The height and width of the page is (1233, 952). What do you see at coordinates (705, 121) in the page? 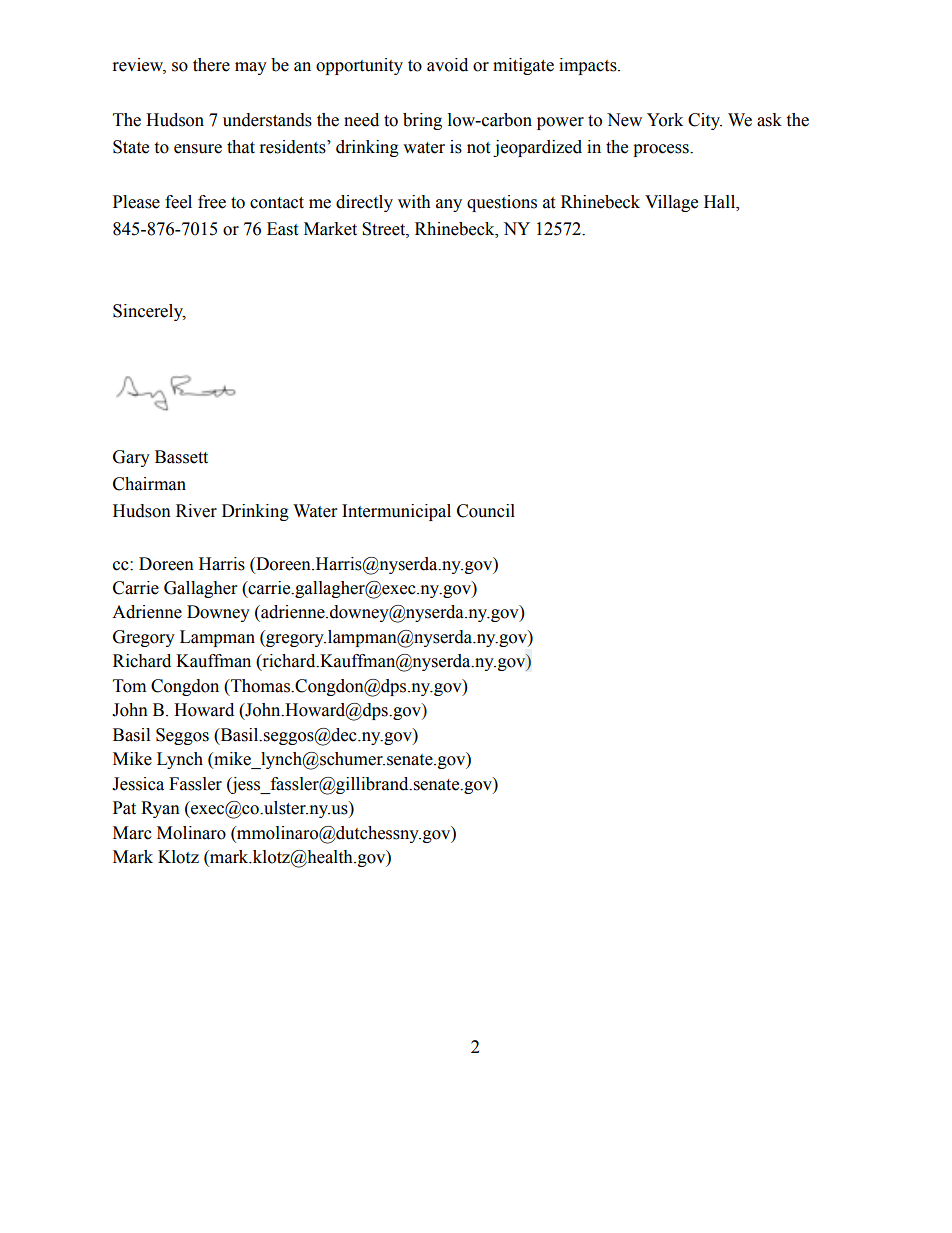
I see `City` at bounding box center [705, 121].
